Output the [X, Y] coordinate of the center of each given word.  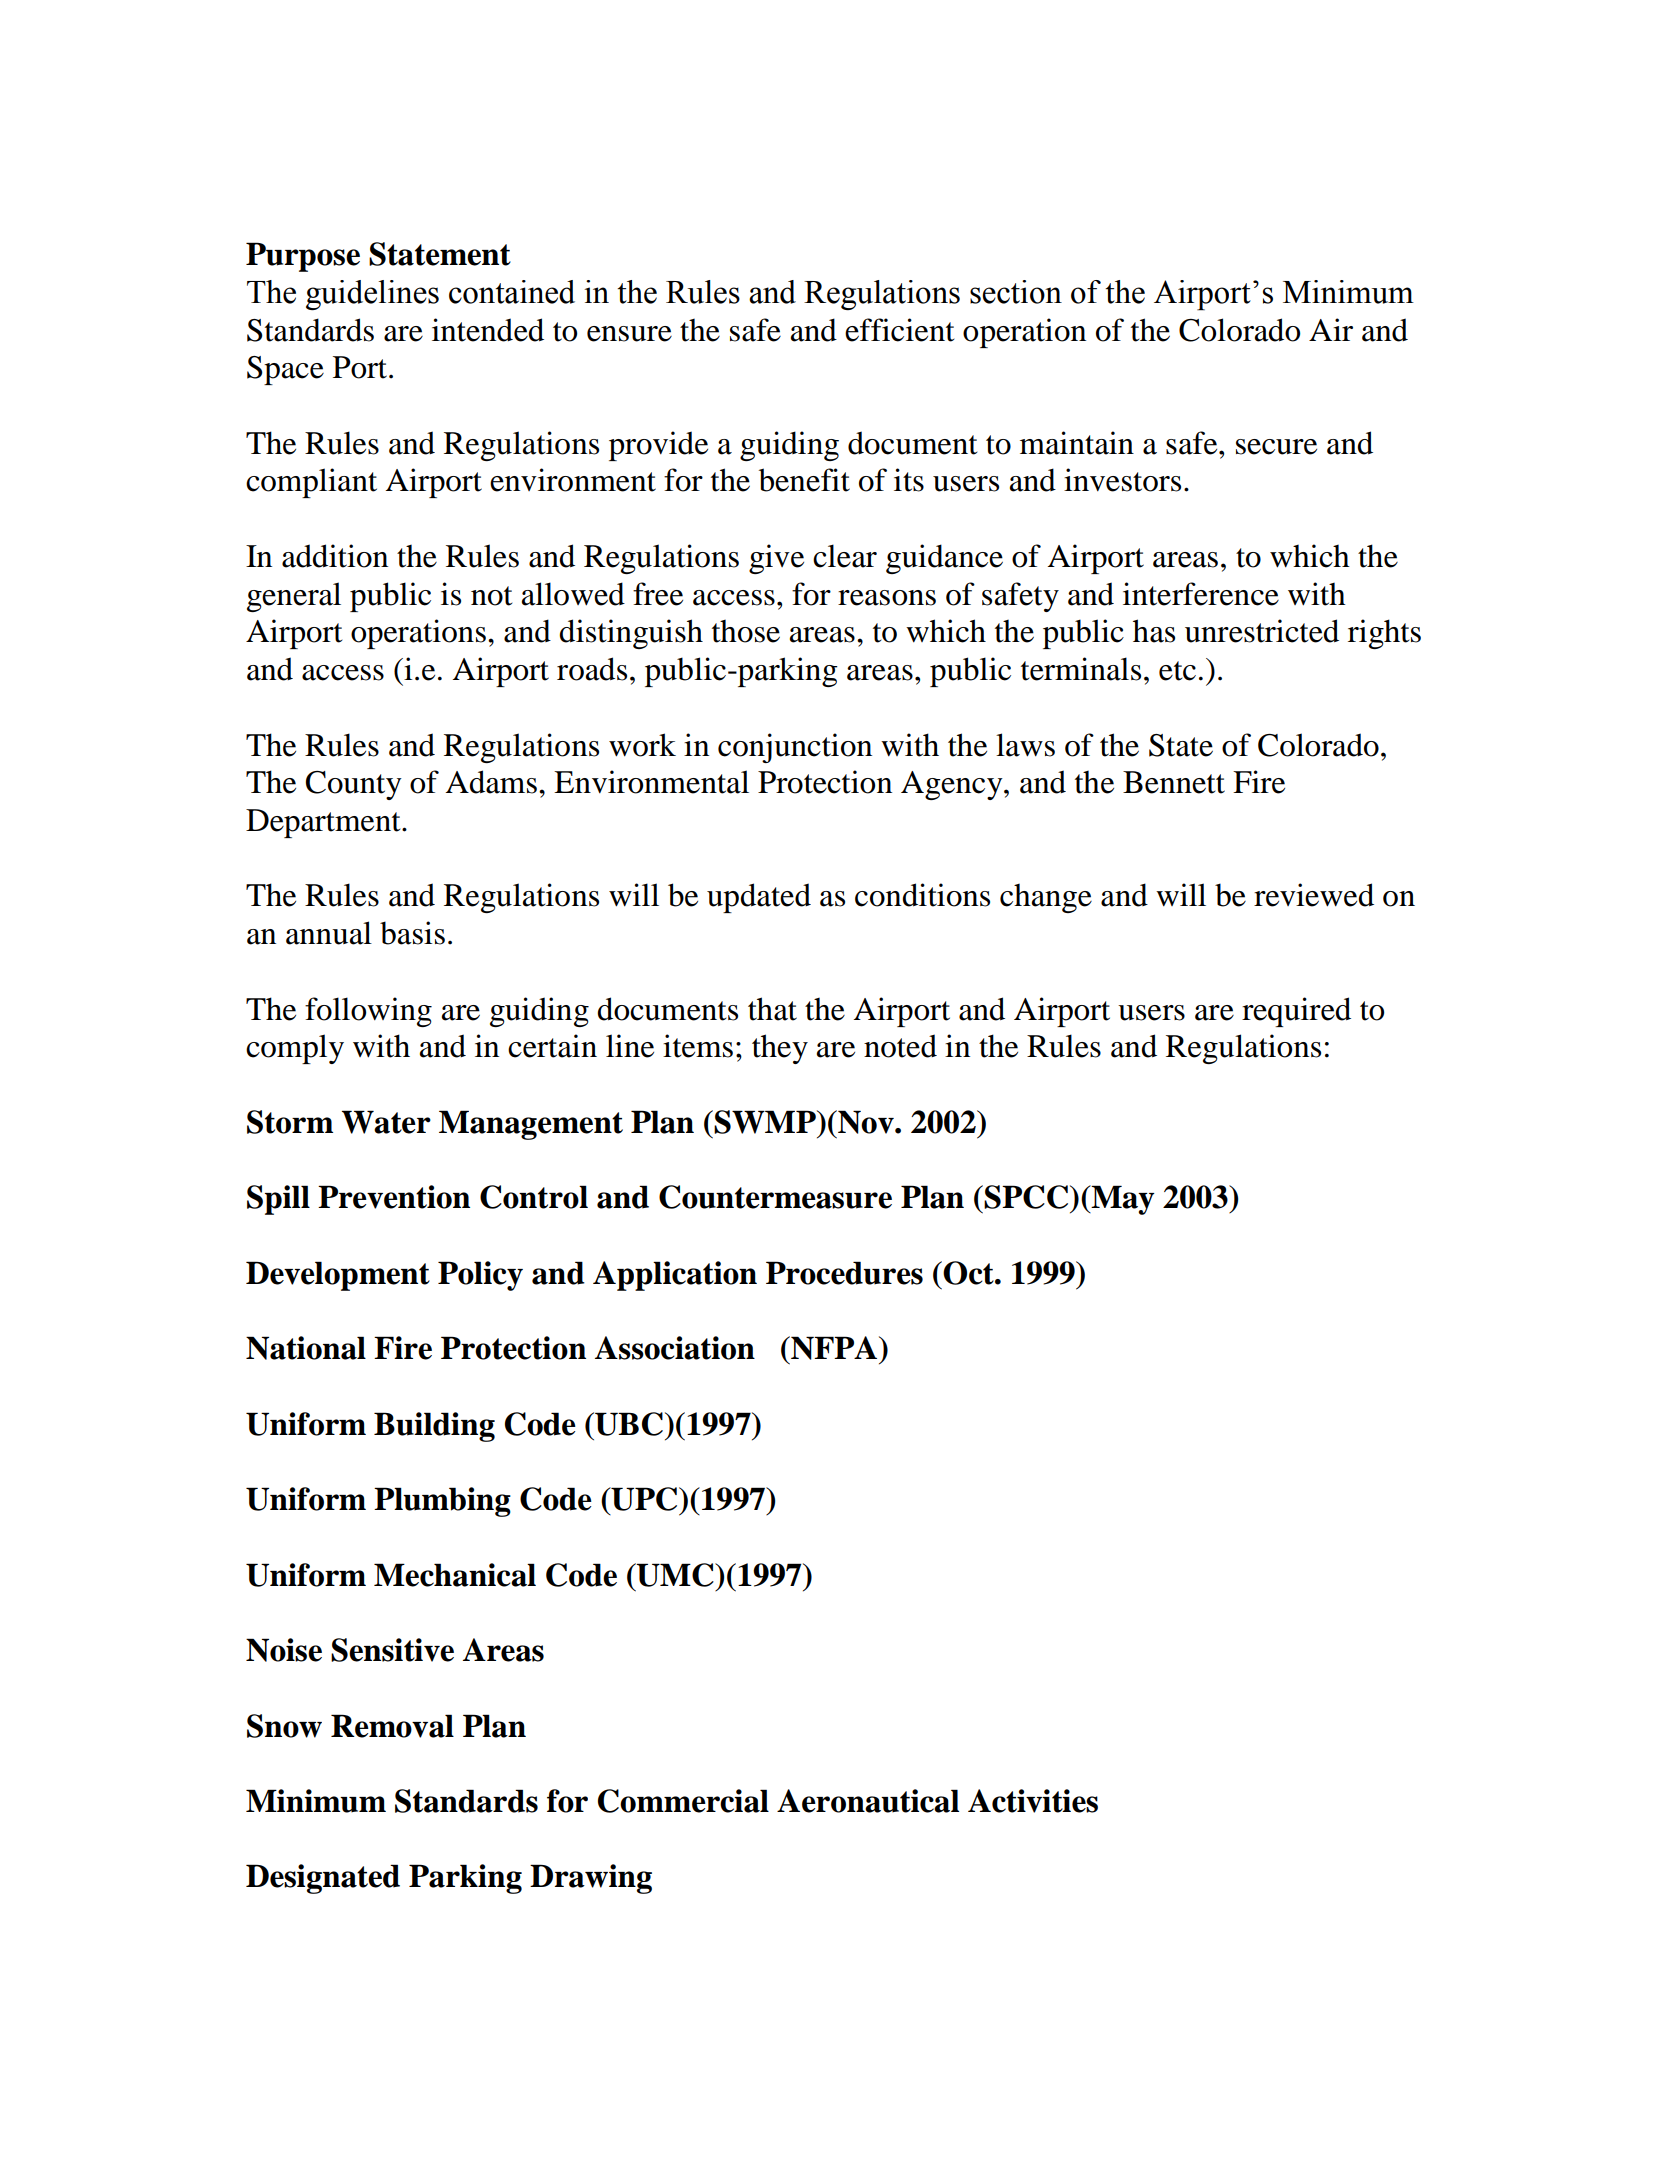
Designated [323, 1879]
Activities [1033, 1801]
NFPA [834, 1348]
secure [1276, 447]
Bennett [1174, 782]
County [354, 785]
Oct [969, 1273]
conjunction [795, 748]
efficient [899, 330]
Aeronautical [868, 1801]
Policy [480, 1276]
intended [488, 330]
